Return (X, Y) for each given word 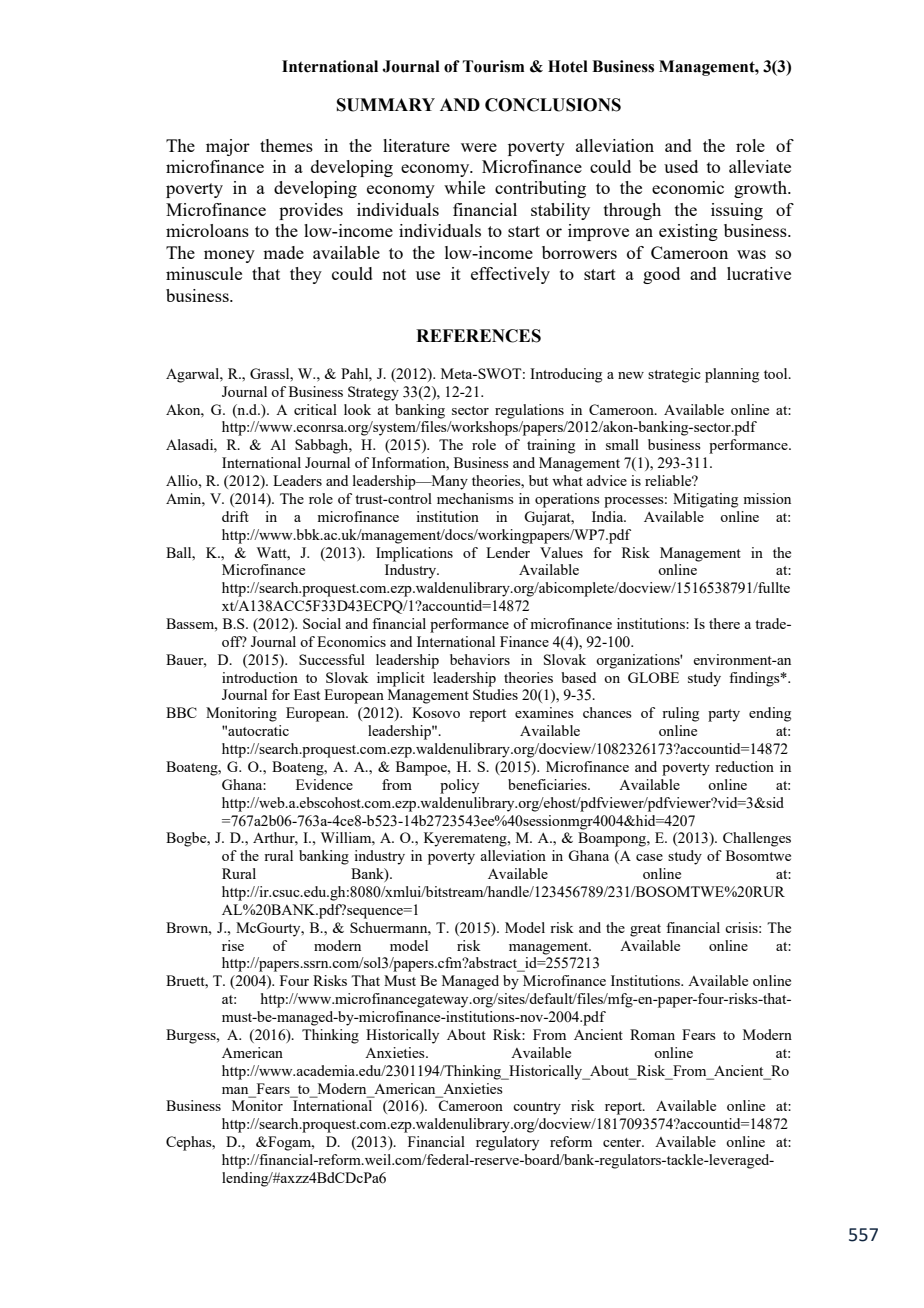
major (228, 147)
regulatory (507, 1143)
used (681, 166)
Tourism (493, 66)
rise (233, 945)
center (623, 1142)
